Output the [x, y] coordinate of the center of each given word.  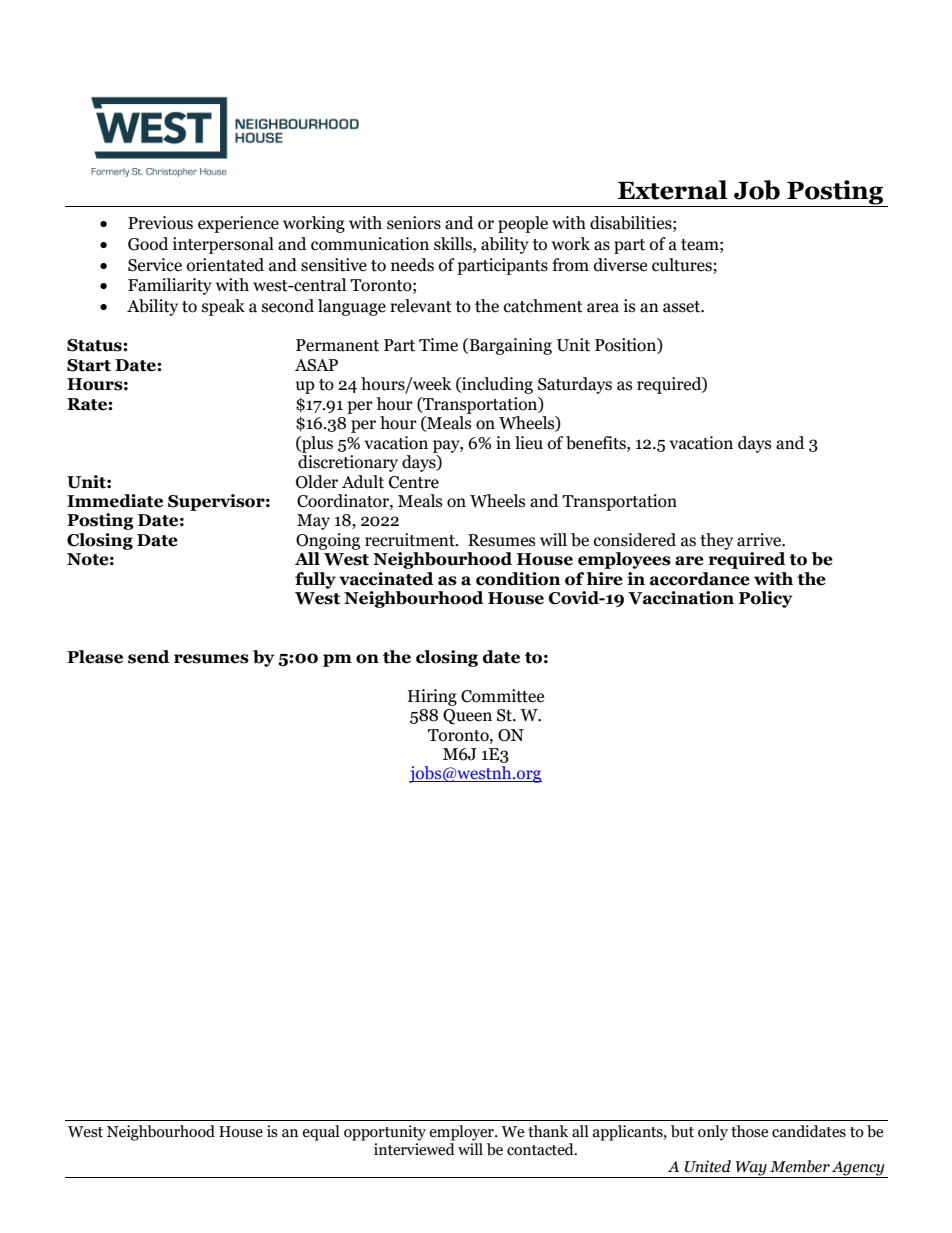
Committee [502, 696]
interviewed [414, 1148]
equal [321, 1133]
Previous [160, 223]
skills [454, 244]
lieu [529, 443]
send [149, 657]
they [716, 541]
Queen [467, 717]
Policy [765, 599]
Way [751, 1169]
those [749, 1131]
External [673, 190]
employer [462, 1133]
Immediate [115, 501]
